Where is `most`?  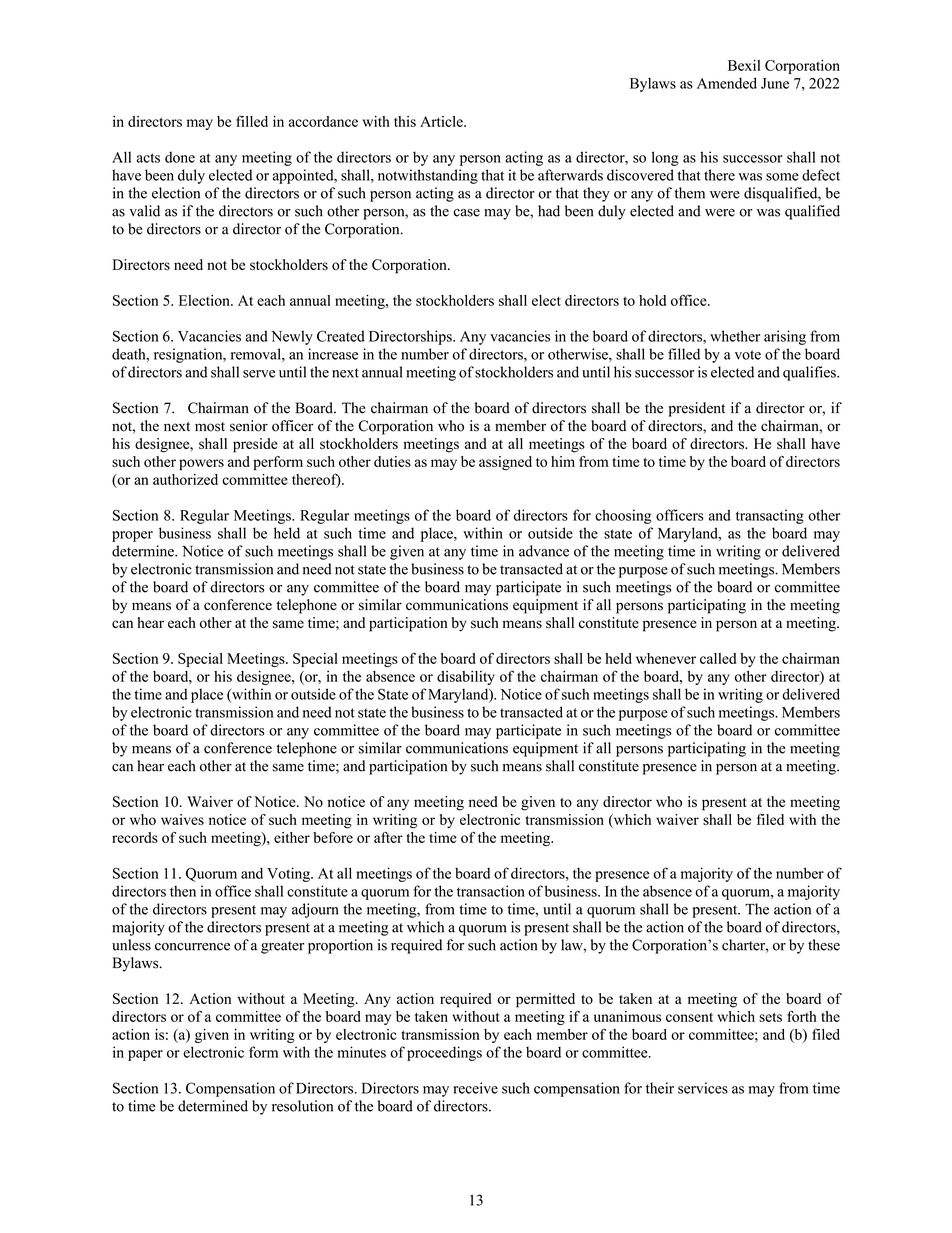
most is located at coordinates (210, 427).
